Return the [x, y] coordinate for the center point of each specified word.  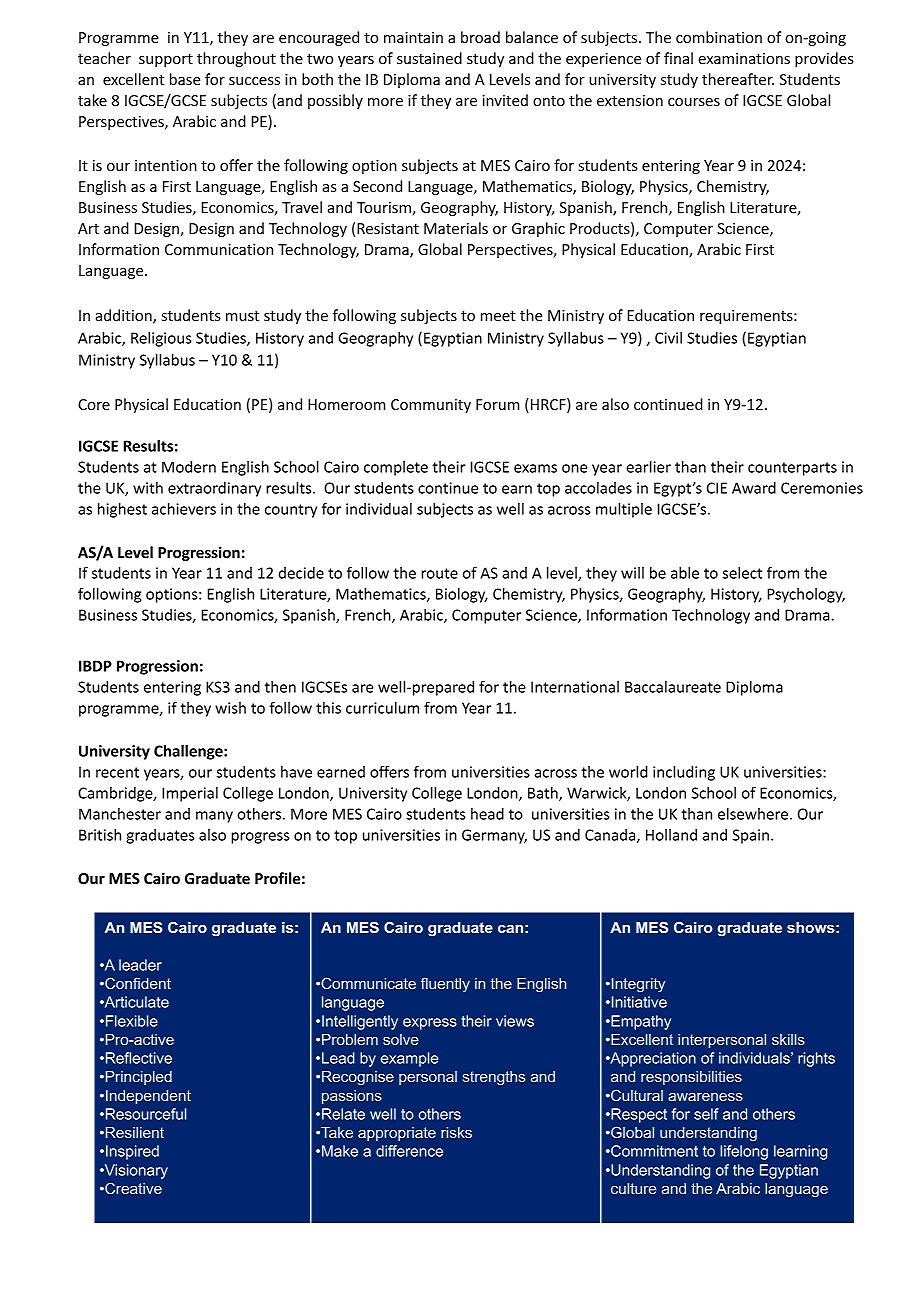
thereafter [738, 79]
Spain [750, 836]
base [185, 79]
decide [301, 573]
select [742, 573]
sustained [429, 58]
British [100, 835]
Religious [161, 339]
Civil [668, 338]
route [439, 573]
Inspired [132, 1152]
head [487, 814]
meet [498, 316]
